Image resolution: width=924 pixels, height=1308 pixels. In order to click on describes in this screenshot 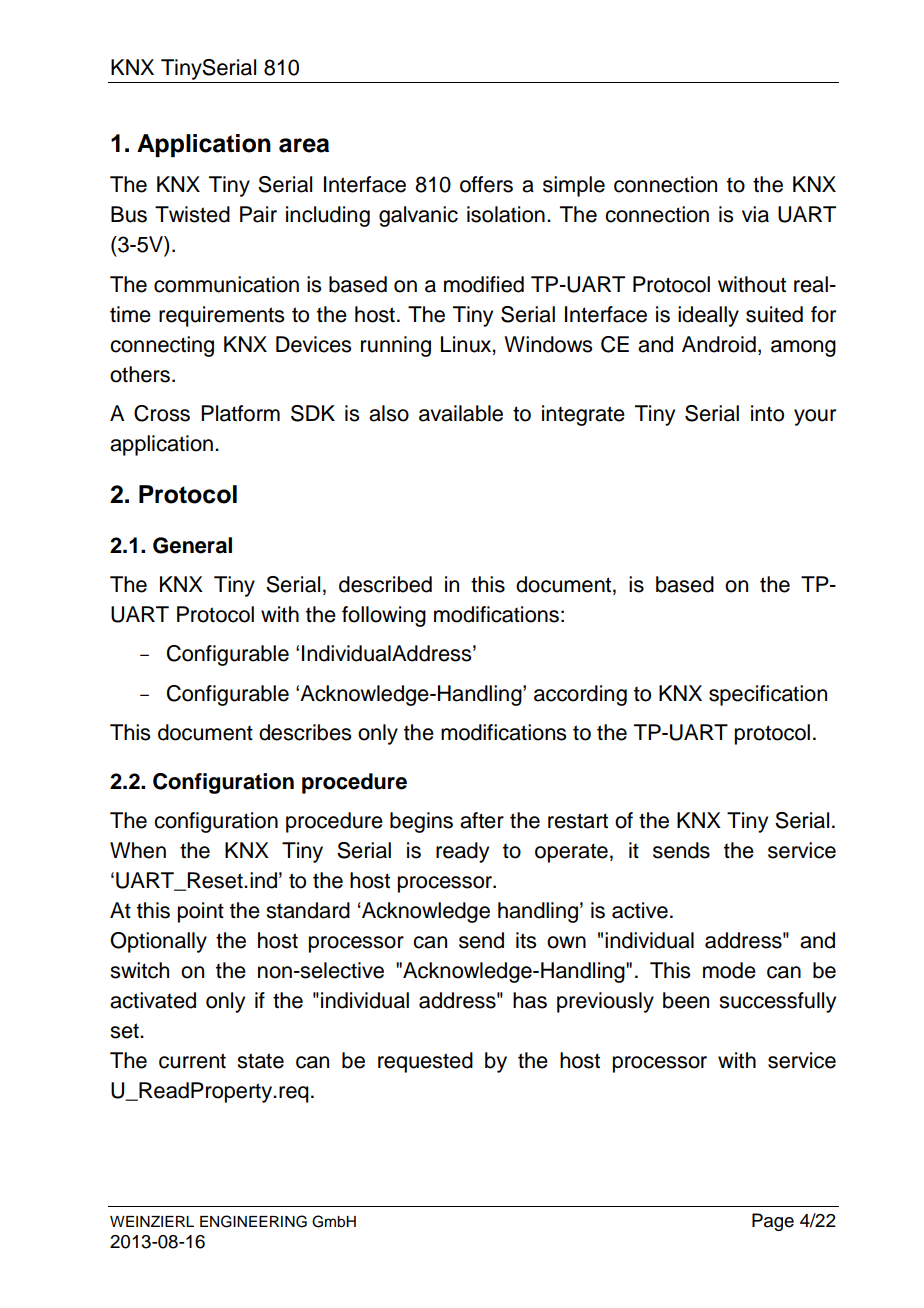, I will do `click(305, 732)`.
